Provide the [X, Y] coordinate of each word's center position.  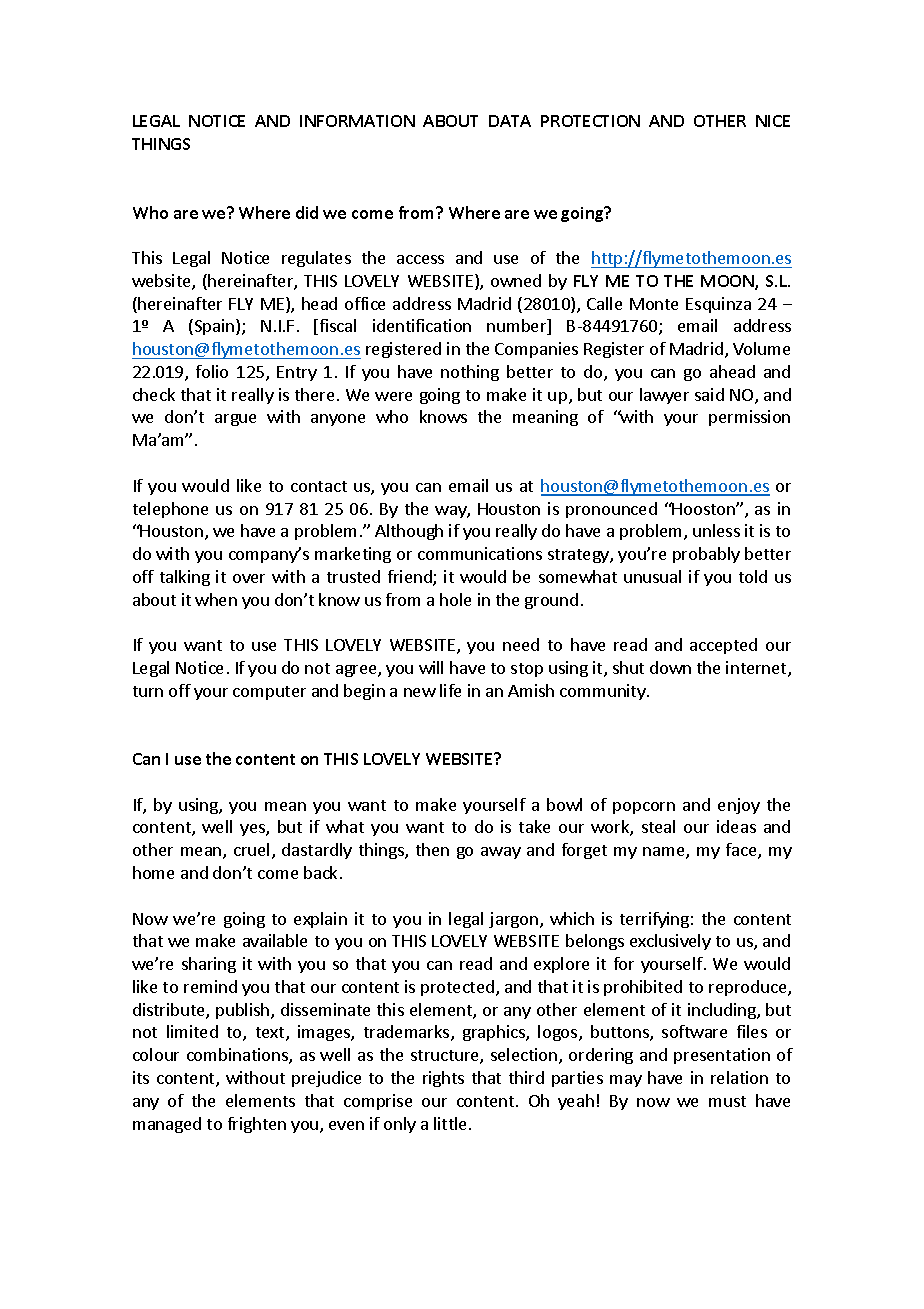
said [709, 394]
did [307, 212]
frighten [257, 1125]
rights [443, 1079]
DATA [510, 121]
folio [212, 371]
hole [455, 599]
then [432, 849]
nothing [470, 373]
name [665, 853]
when [216, 599]
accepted [723, 646]
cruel [251, 849]
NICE [773, 121]
